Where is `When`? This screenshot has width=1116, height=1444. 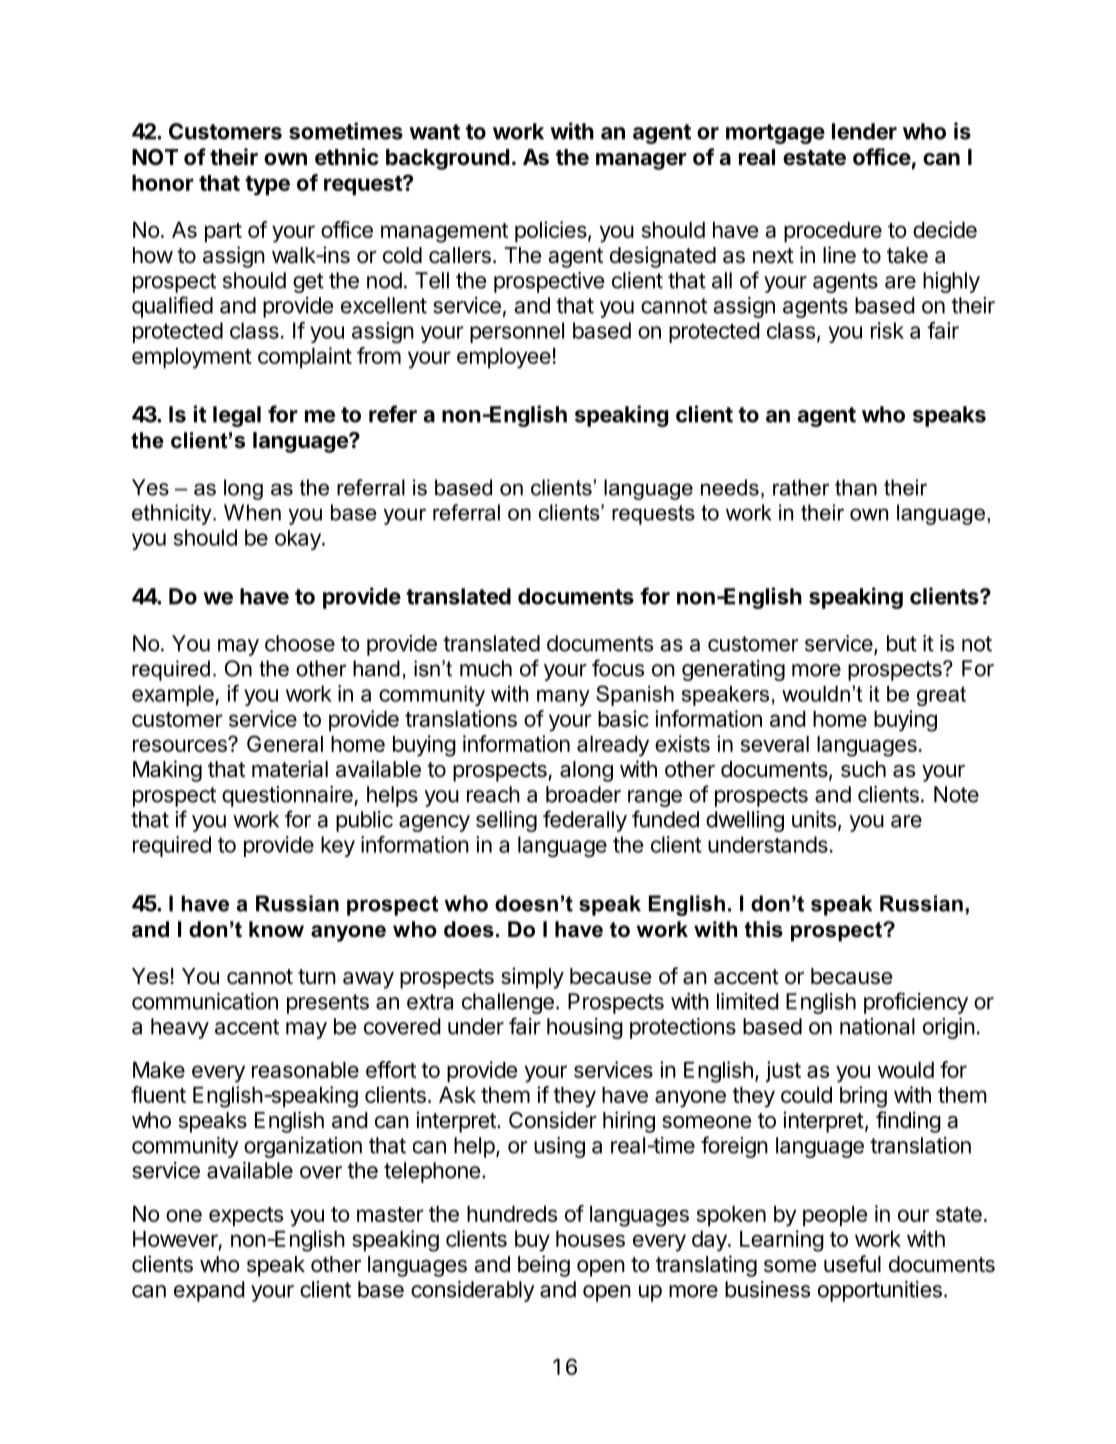
When is located at coordinates (252, 512).
